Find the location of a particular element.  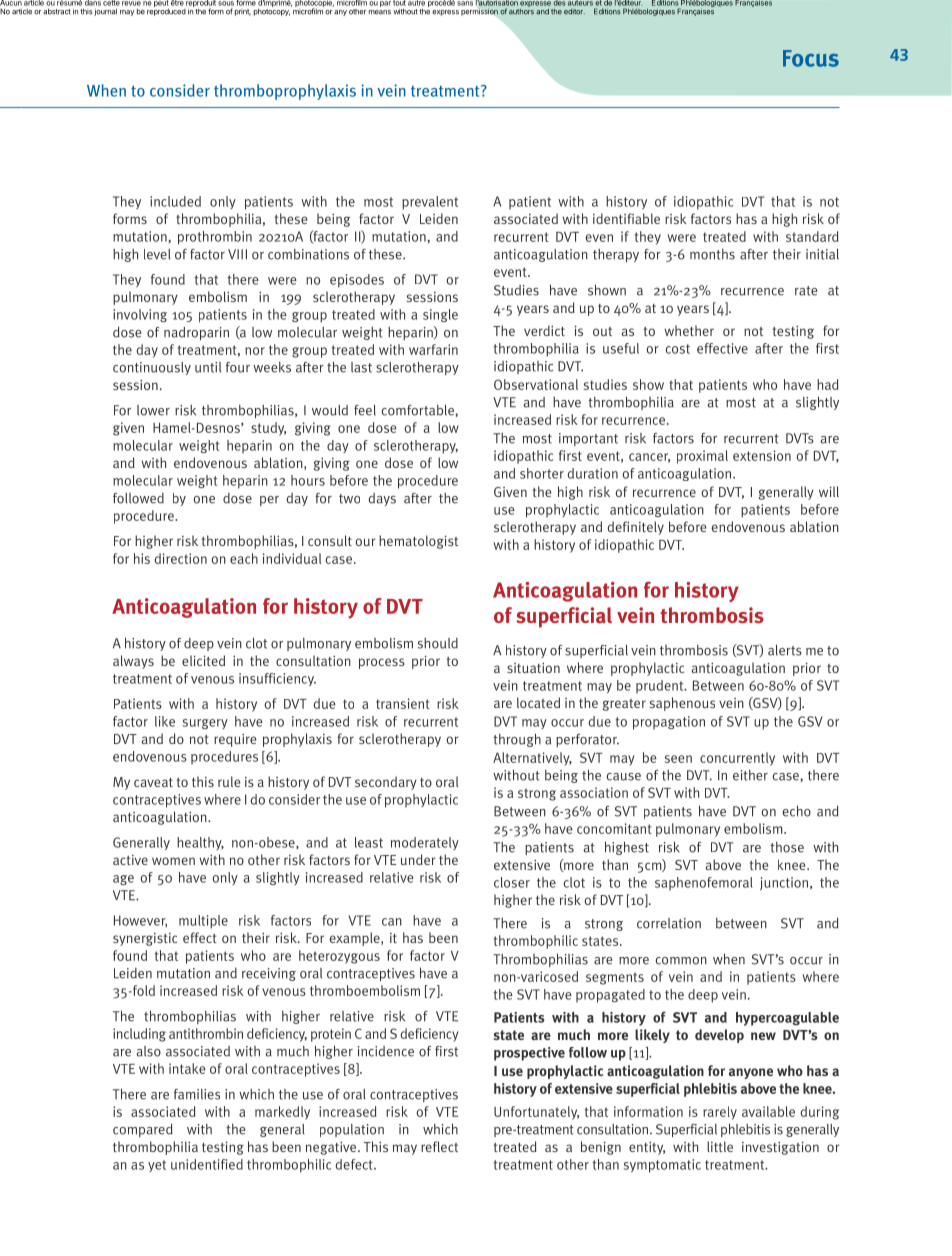

involving is located at coordinates (140, 315).
